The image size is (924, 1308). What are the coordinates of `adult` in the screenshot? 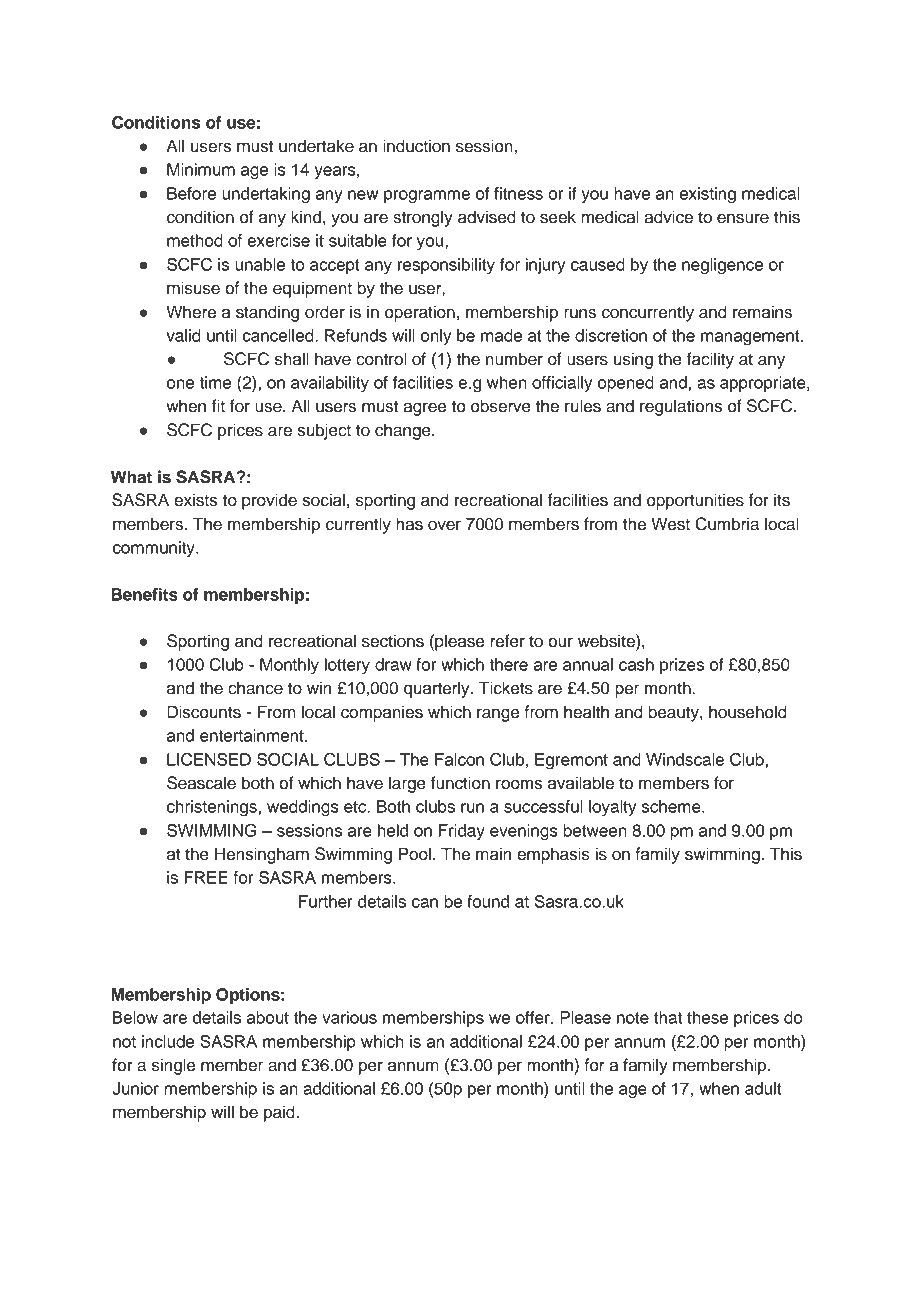 It's located at (763, 1088).
